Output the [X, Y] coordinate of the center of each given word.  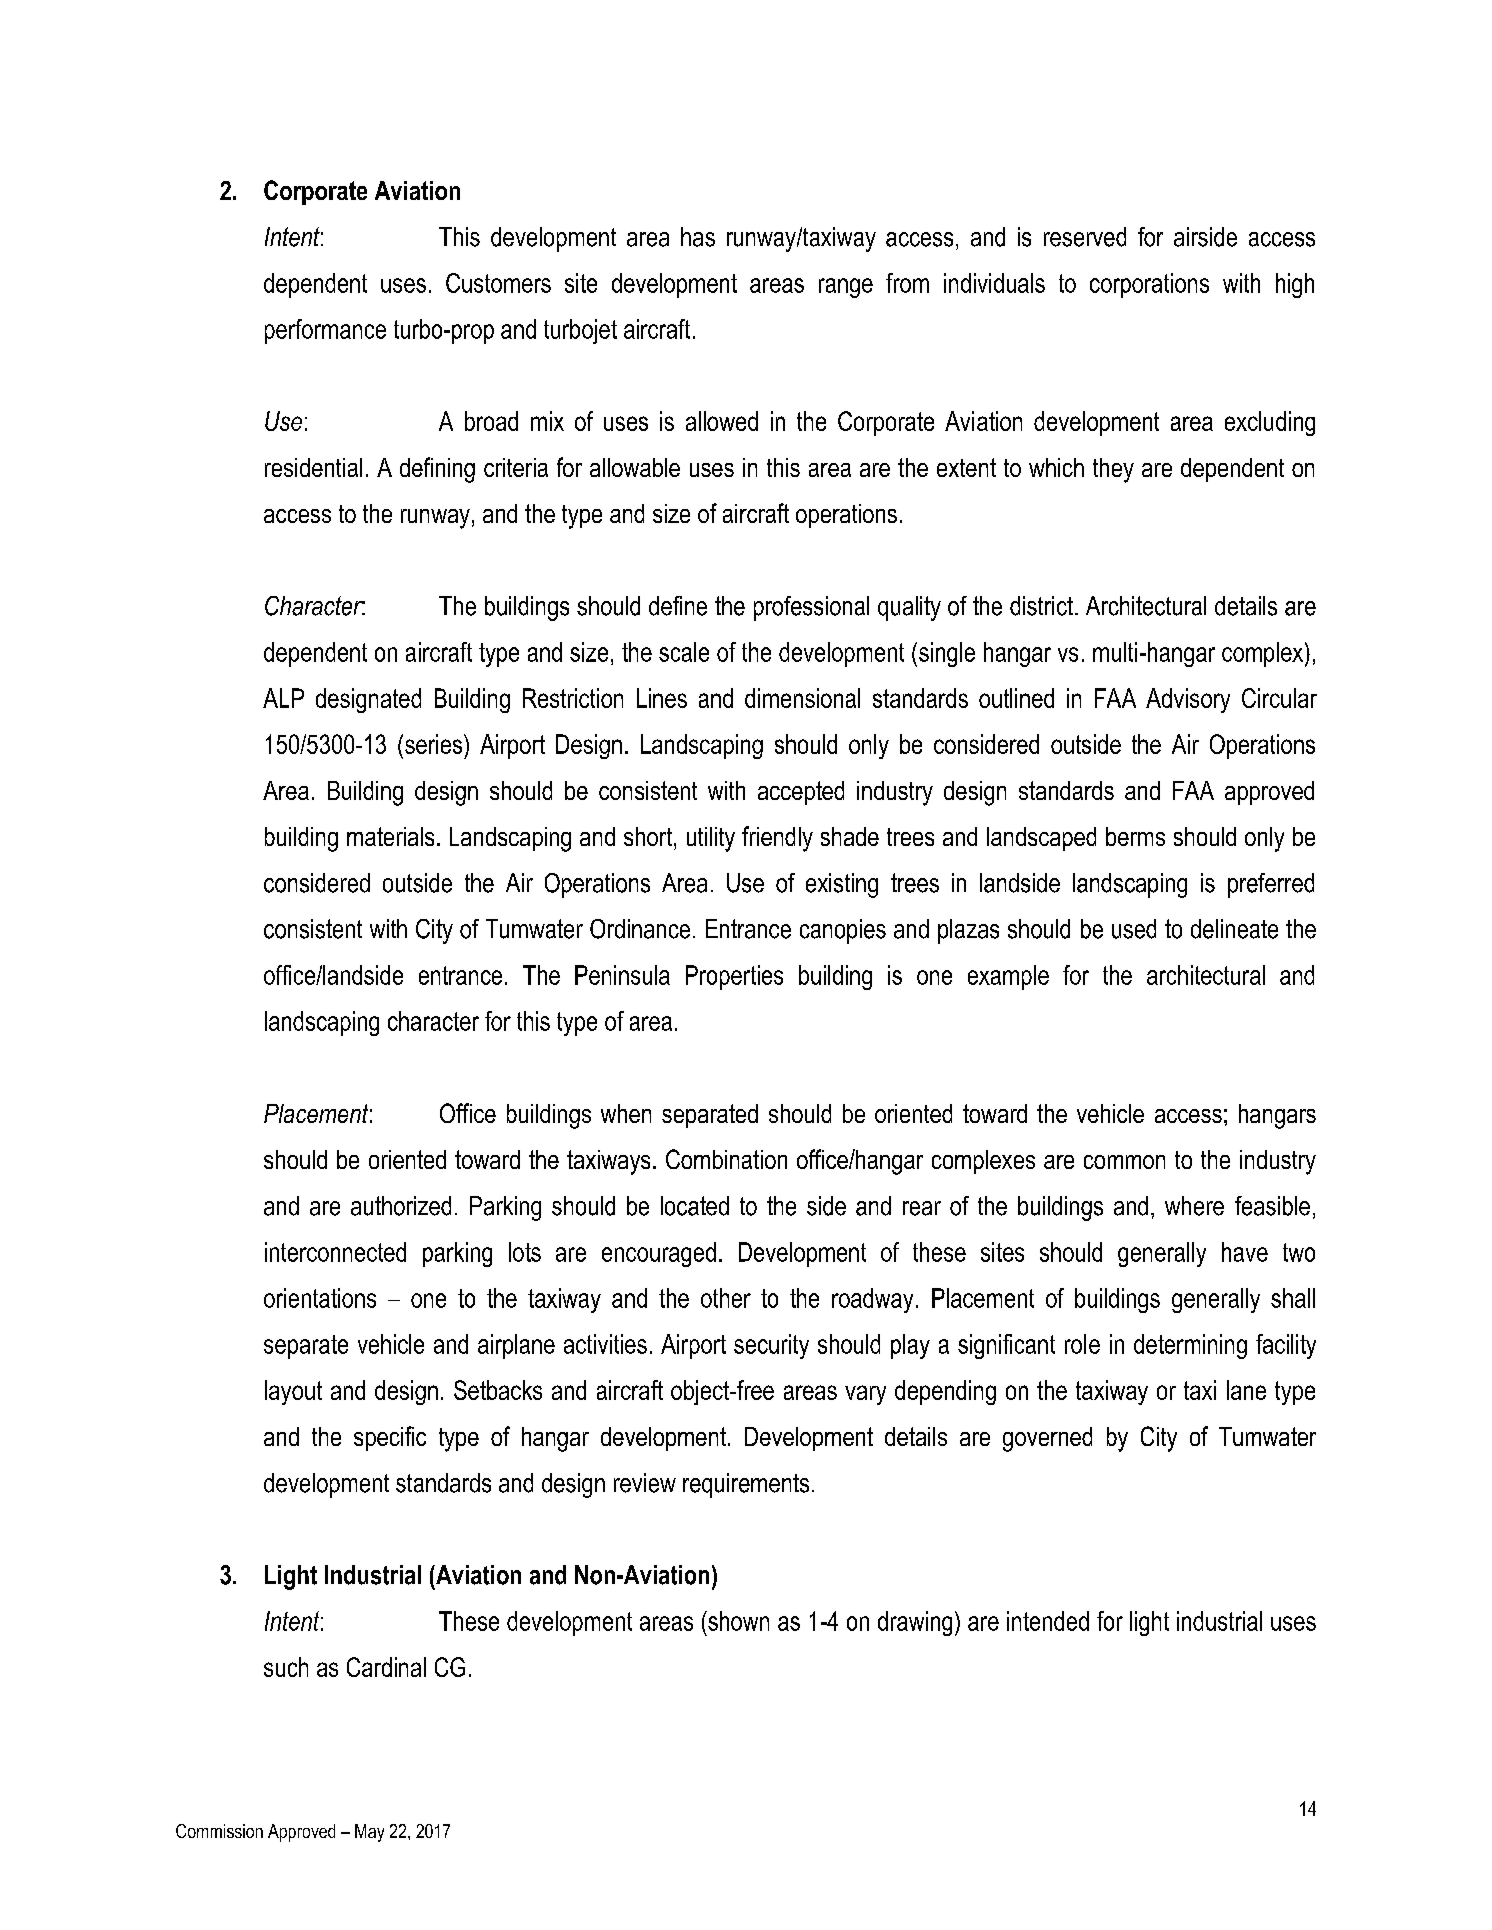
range [846, 288]
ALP [283, 698]
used [1134, 929]
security [771, 1346]
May [369, 1833]
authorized [401, 1206]
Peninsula [622, 975]
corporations [1149, 285]
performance [325, 331]
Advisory [1188, 700]
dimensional [802, 698]
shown [737, 1621]
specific [390, 1438]
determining [1190, 1346]
